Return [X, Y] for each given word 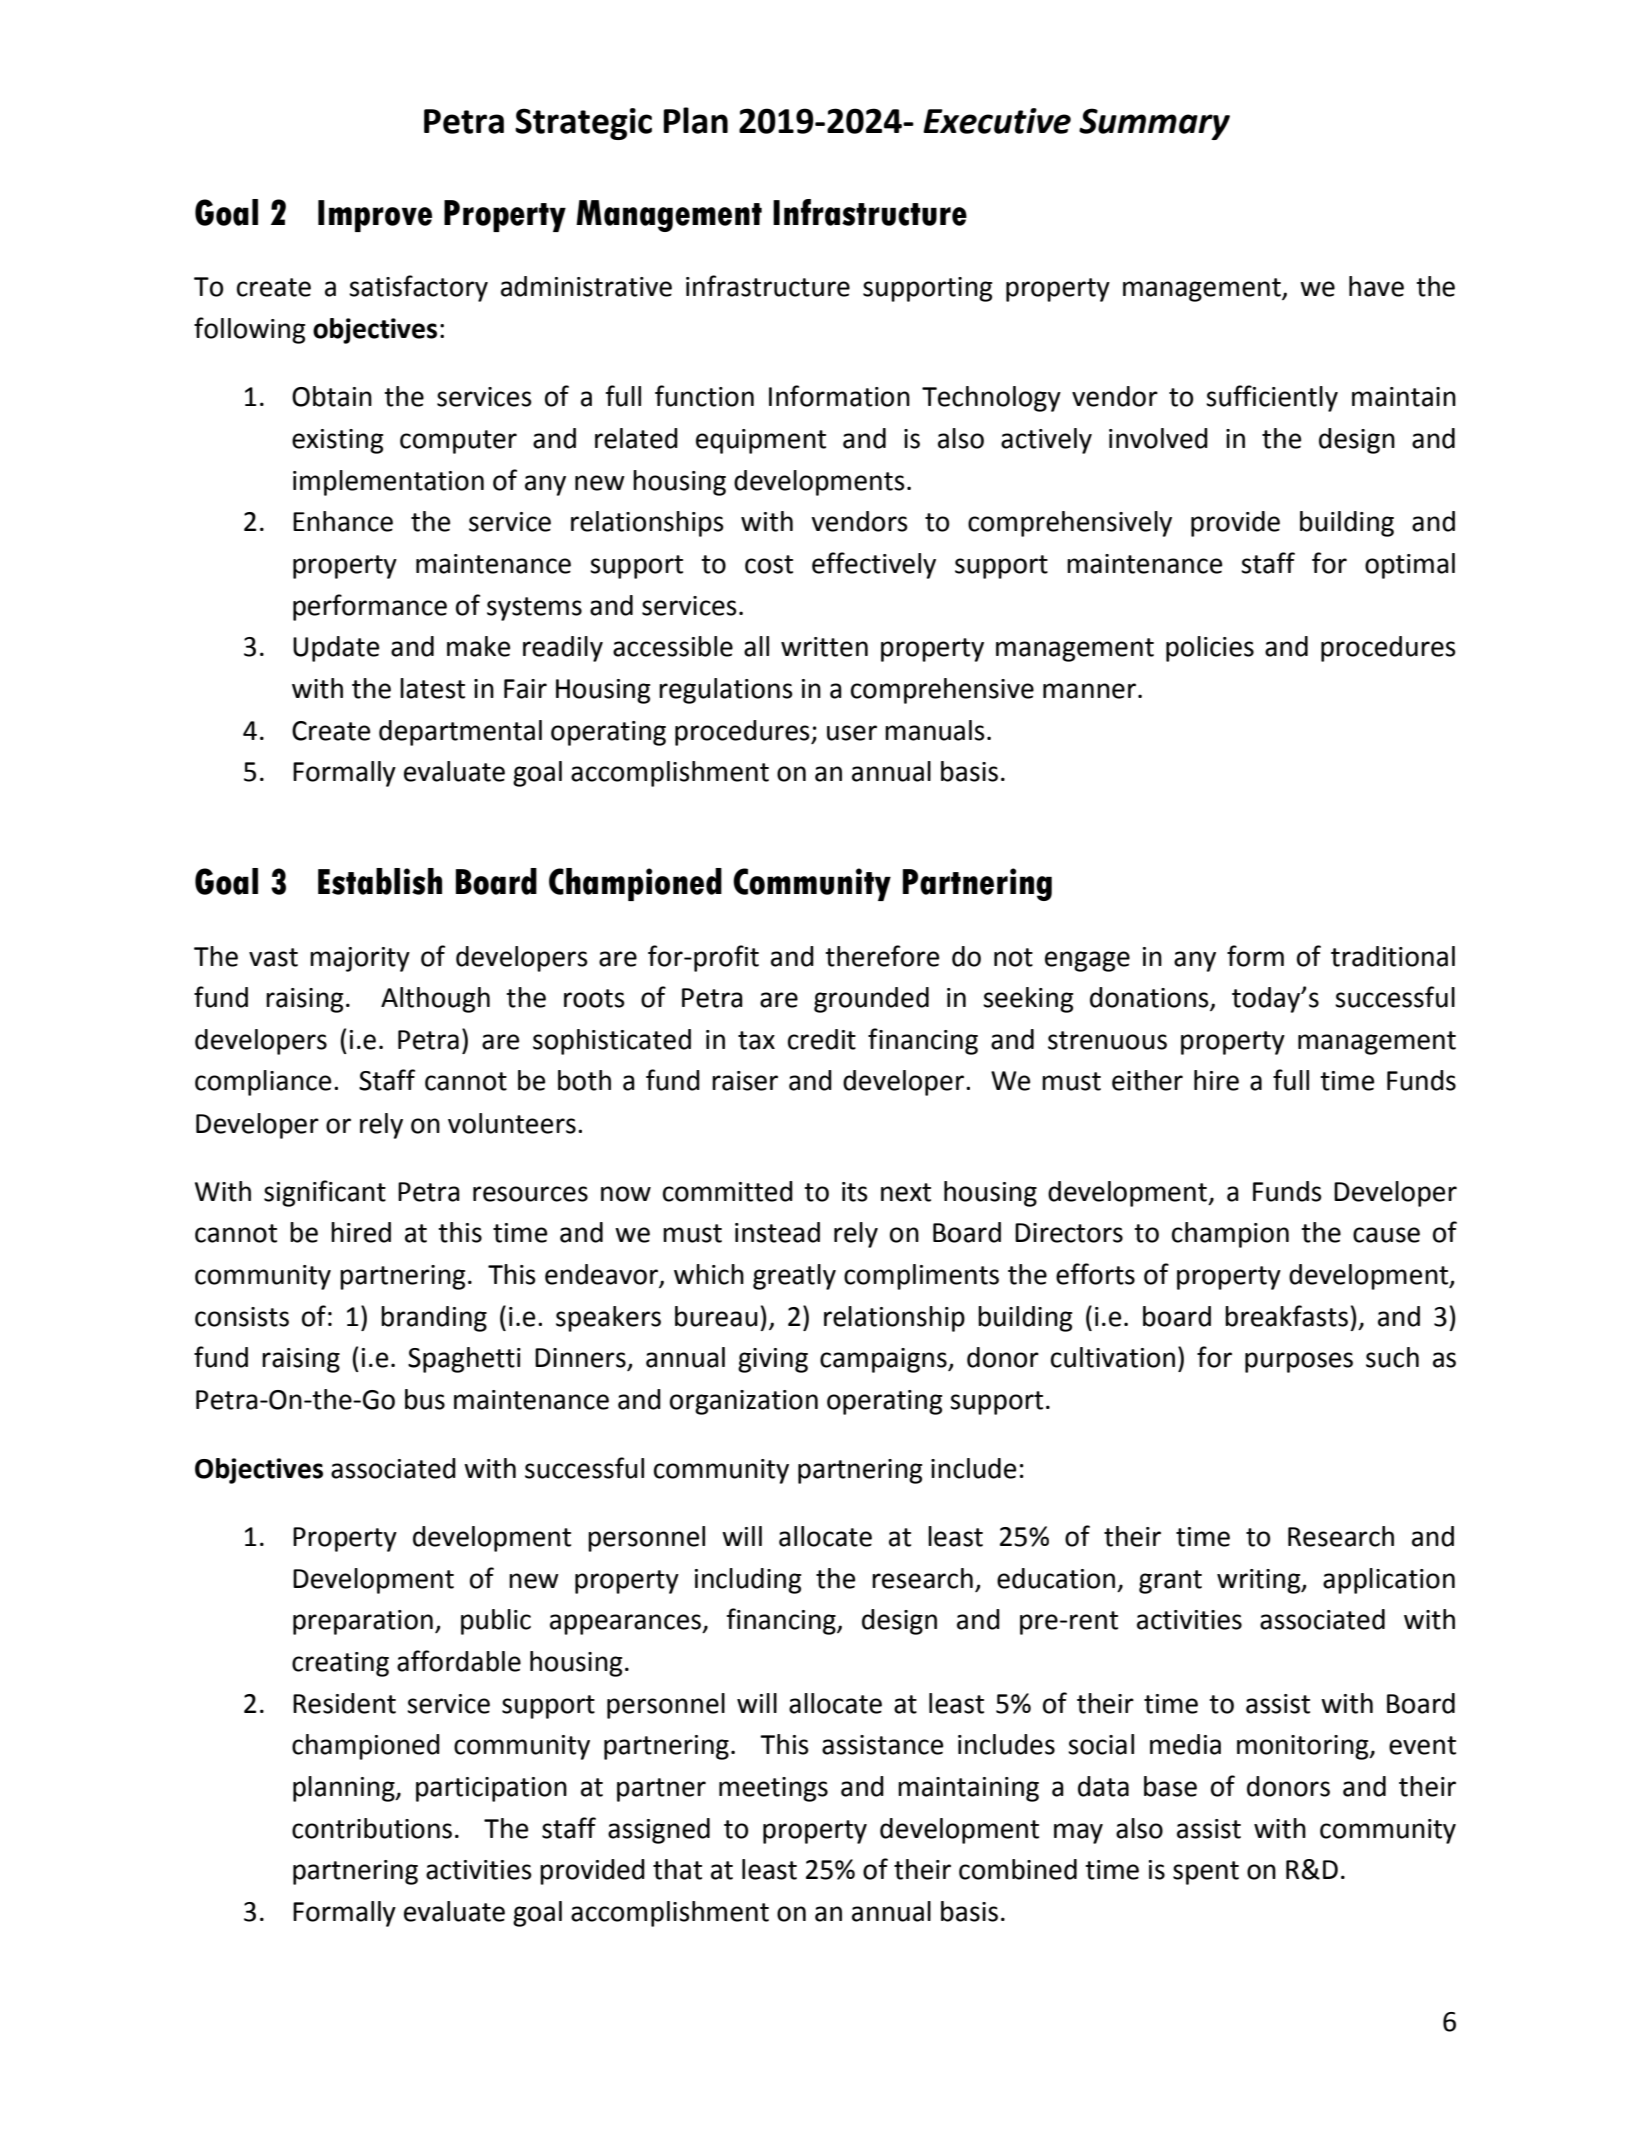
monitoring [1304, 1747]
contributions [372, 1828]
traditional [1393, 956]
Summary [1154, 124]
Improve [375, 216]
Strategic [583, 124]
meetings [773, 1789]
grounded [871, 1000]
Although [435, 1000]
